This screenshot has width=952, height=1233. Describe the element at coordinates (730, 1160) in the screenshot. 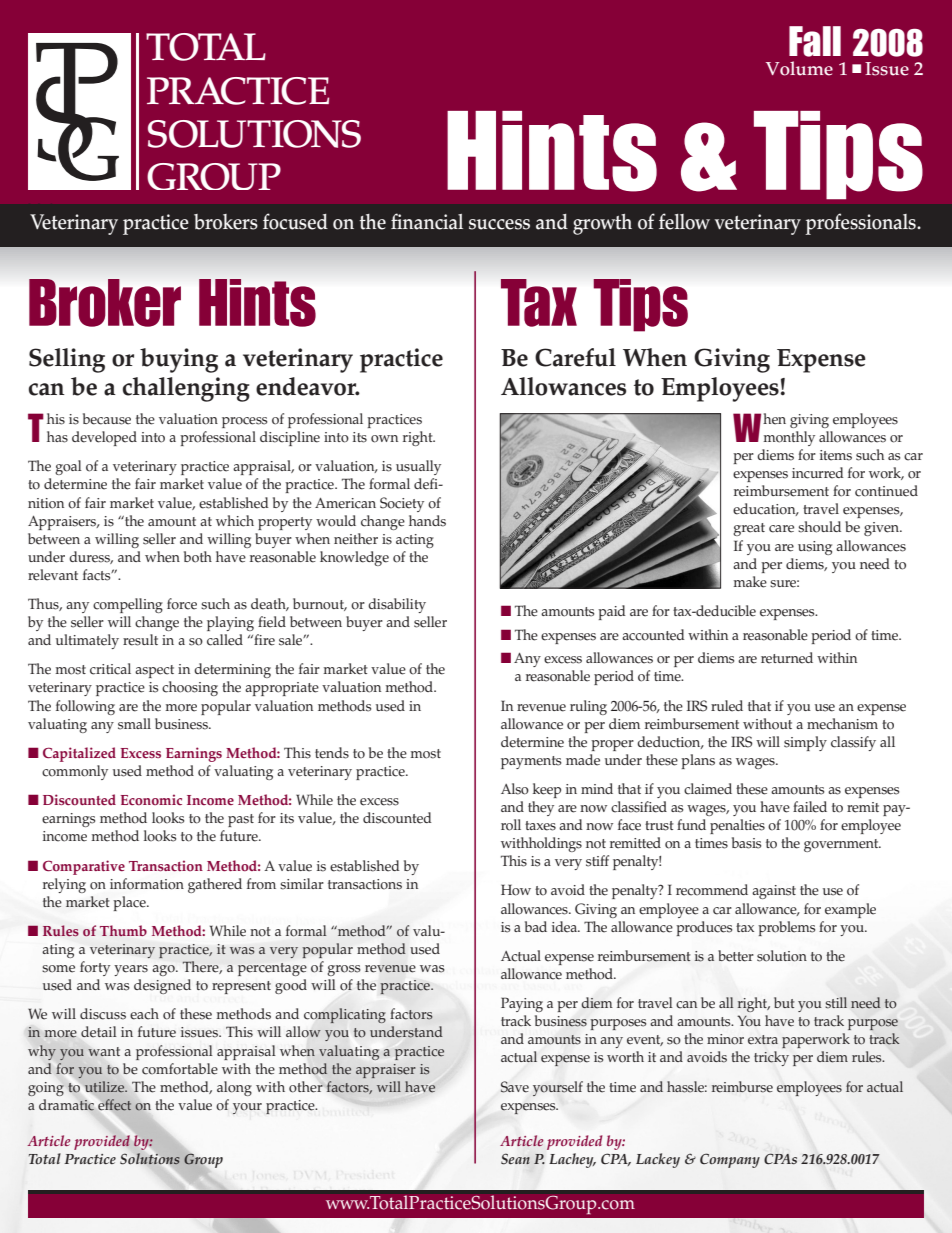

I see `Company` at that location.
